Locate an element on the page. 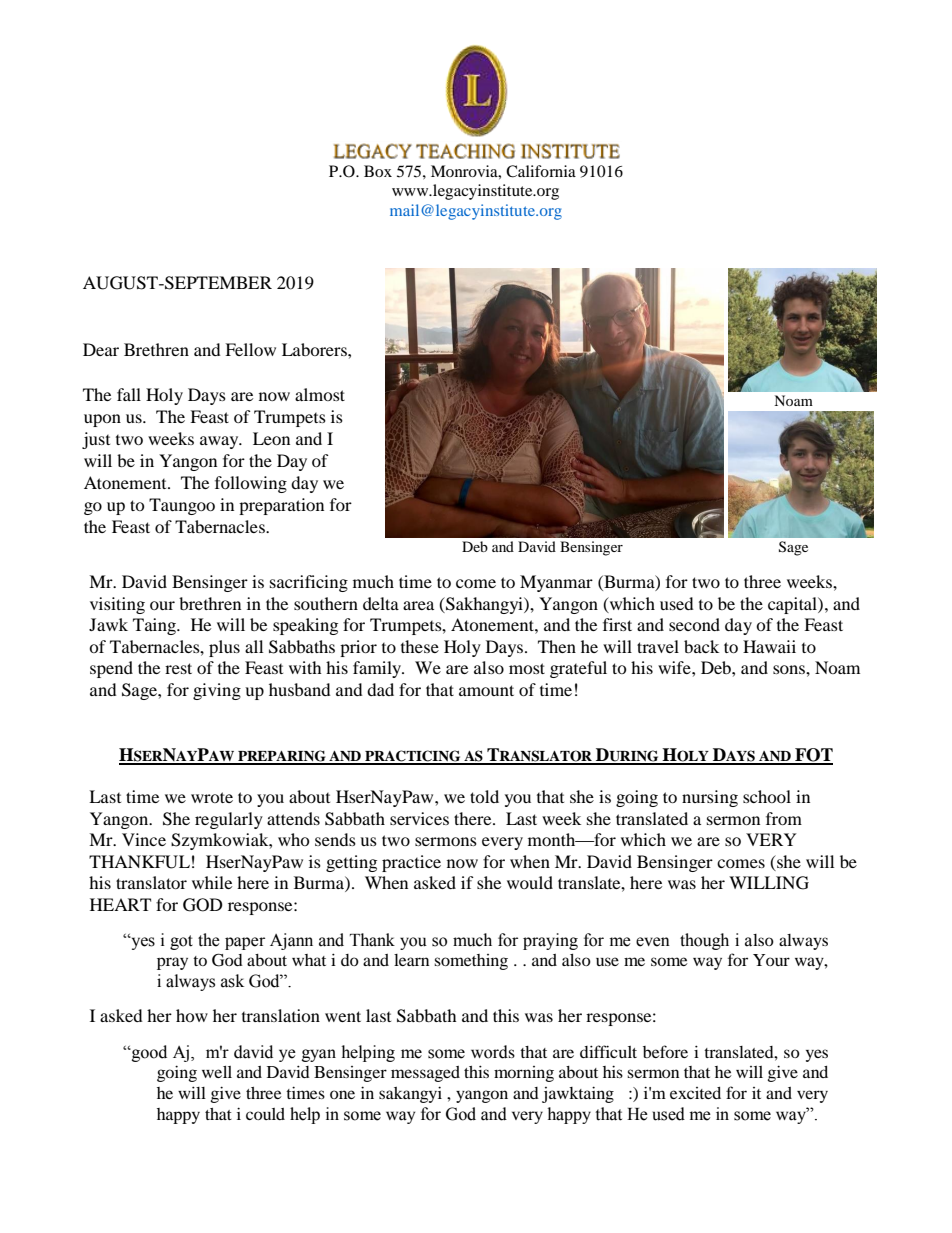 Image resolution: width=952 pixels, height=1233 pixels. preparation is located at coordinates (281, 506).
